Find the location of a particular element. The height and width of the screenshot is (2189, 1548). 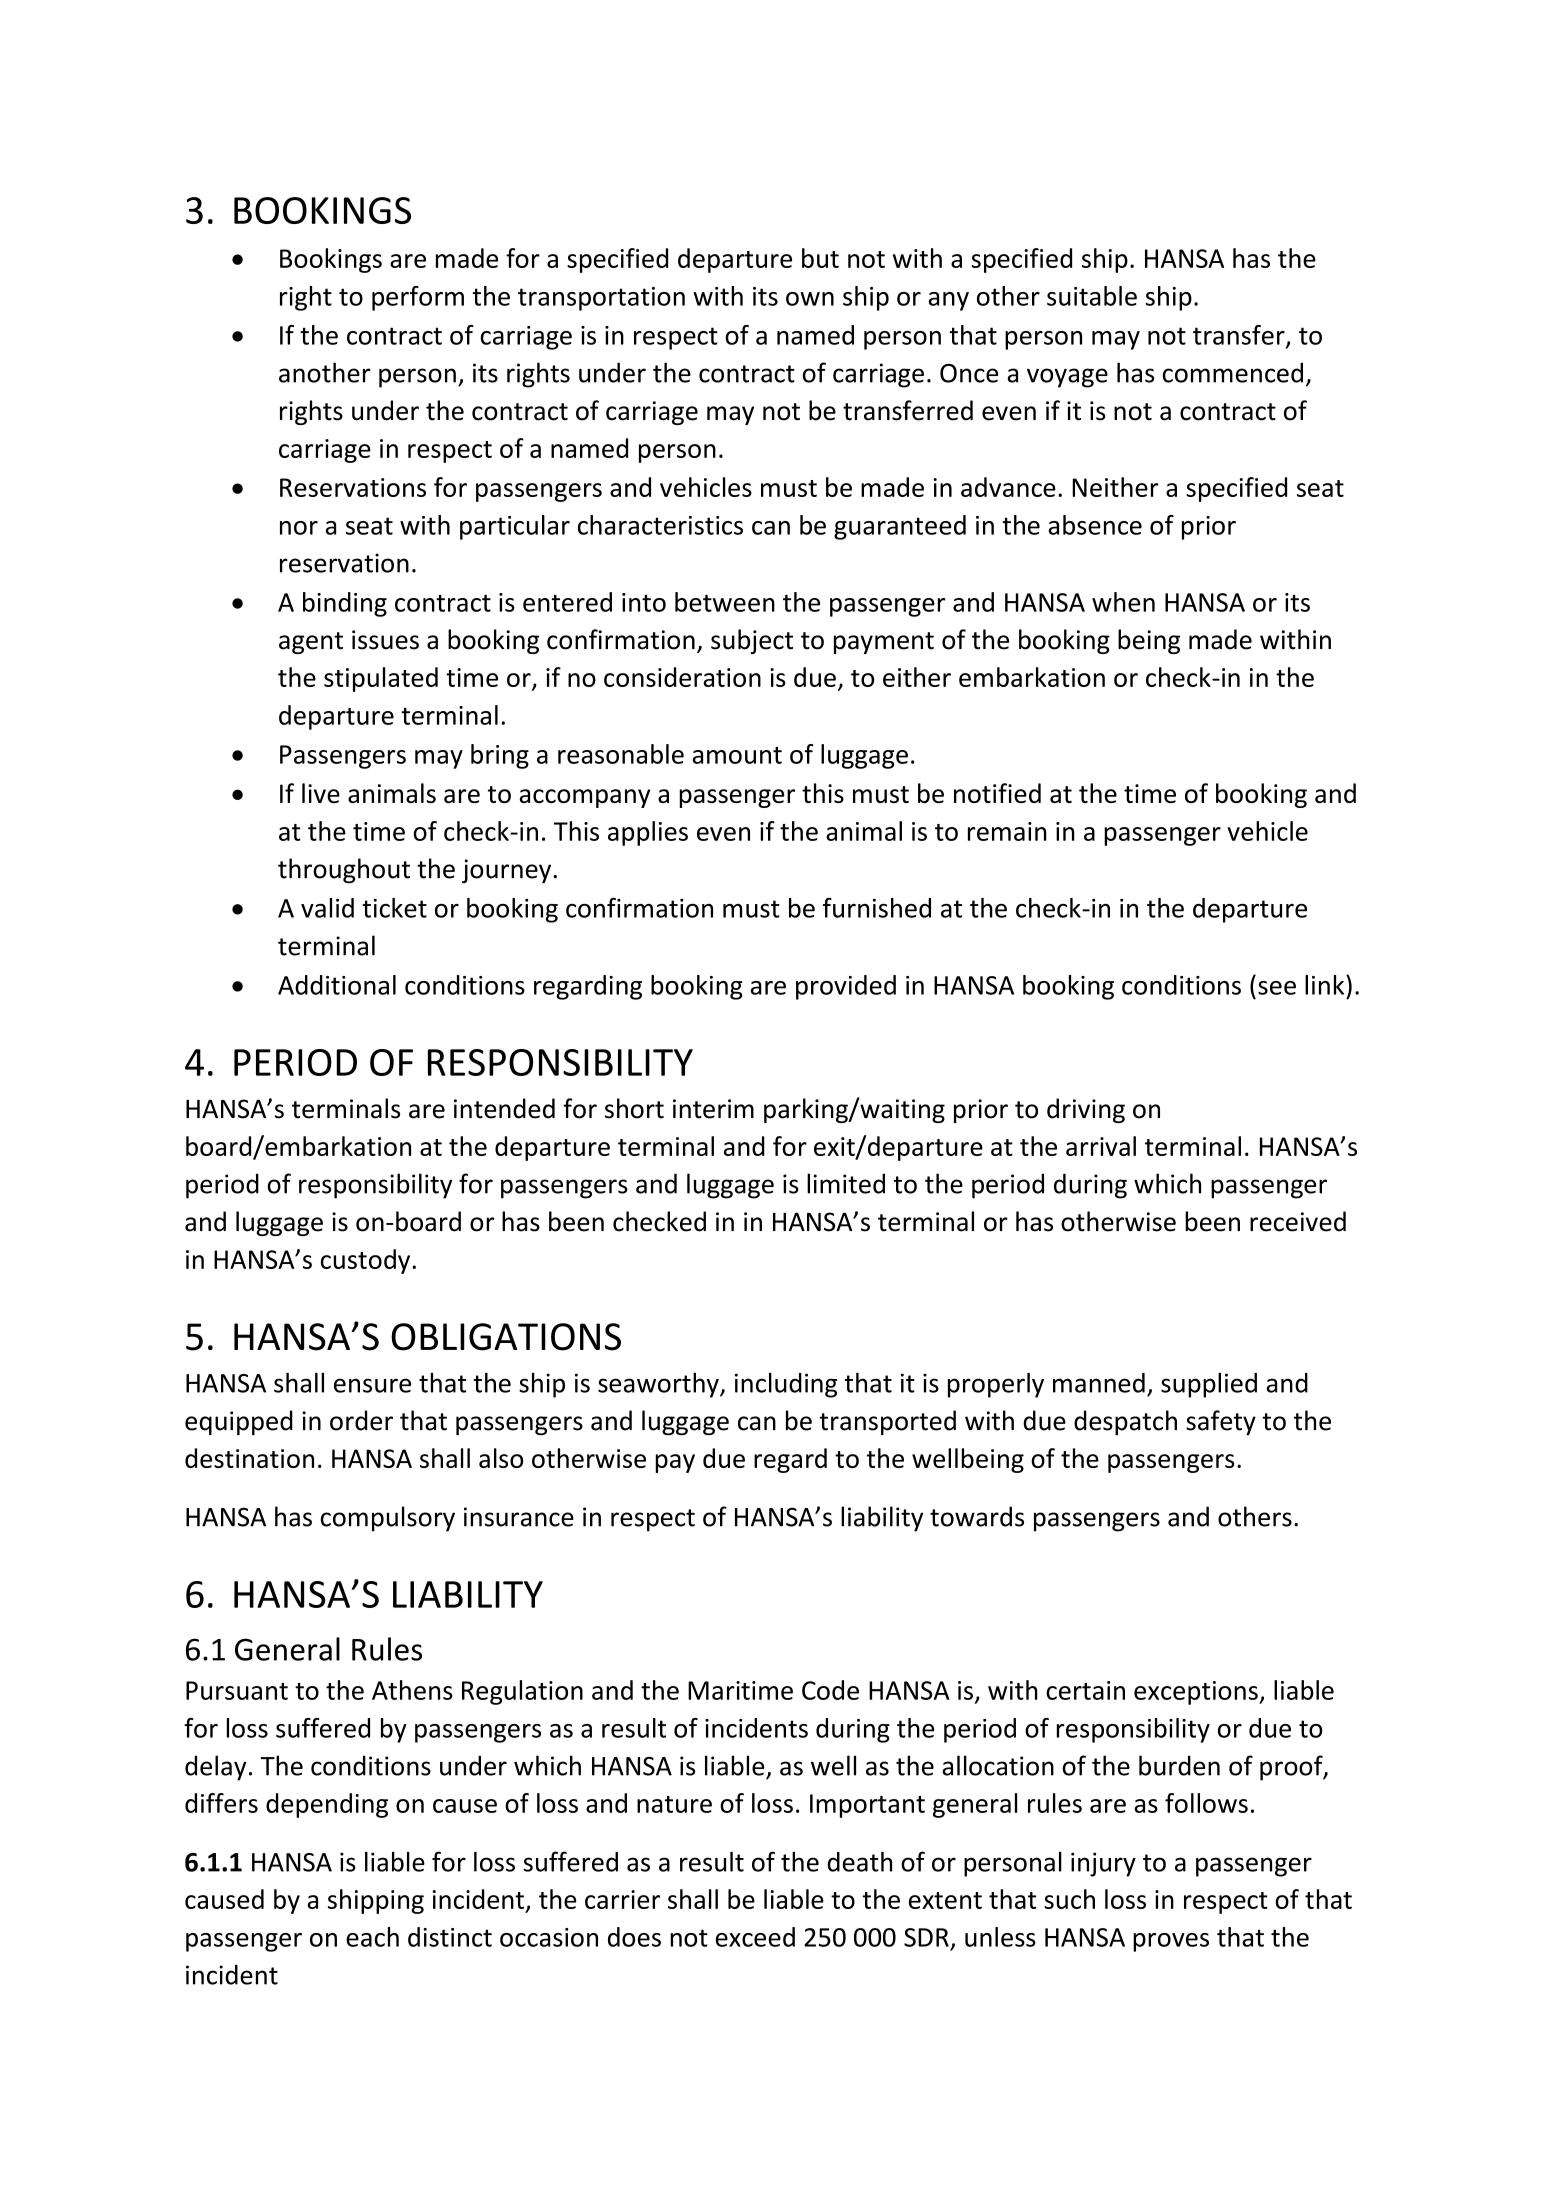

each is located at coordinates (372, 1937).
